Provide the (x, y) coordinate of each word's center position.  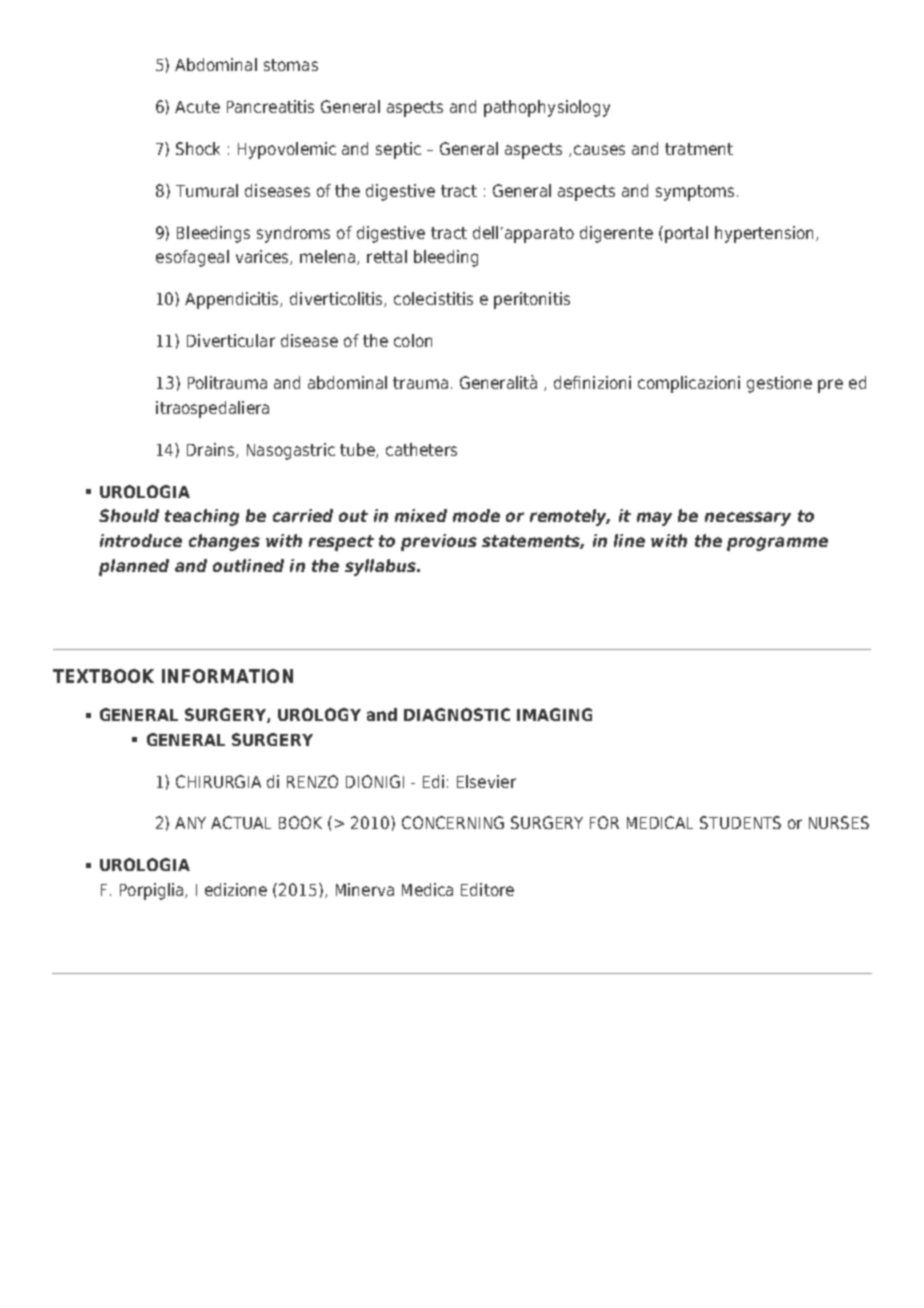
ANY (190, 823)
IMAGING (554, 714)
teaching (202, 517)
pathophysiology (547, 108)
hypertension (764, 234)
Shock (198, 148)
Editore (487, 889)
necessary (748, 519)
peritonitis (532, 300)
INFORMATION (227, 676)
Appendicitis (233, 300)
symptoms (695, 193)
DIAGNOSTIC (457, 714)
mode (476, 515)
